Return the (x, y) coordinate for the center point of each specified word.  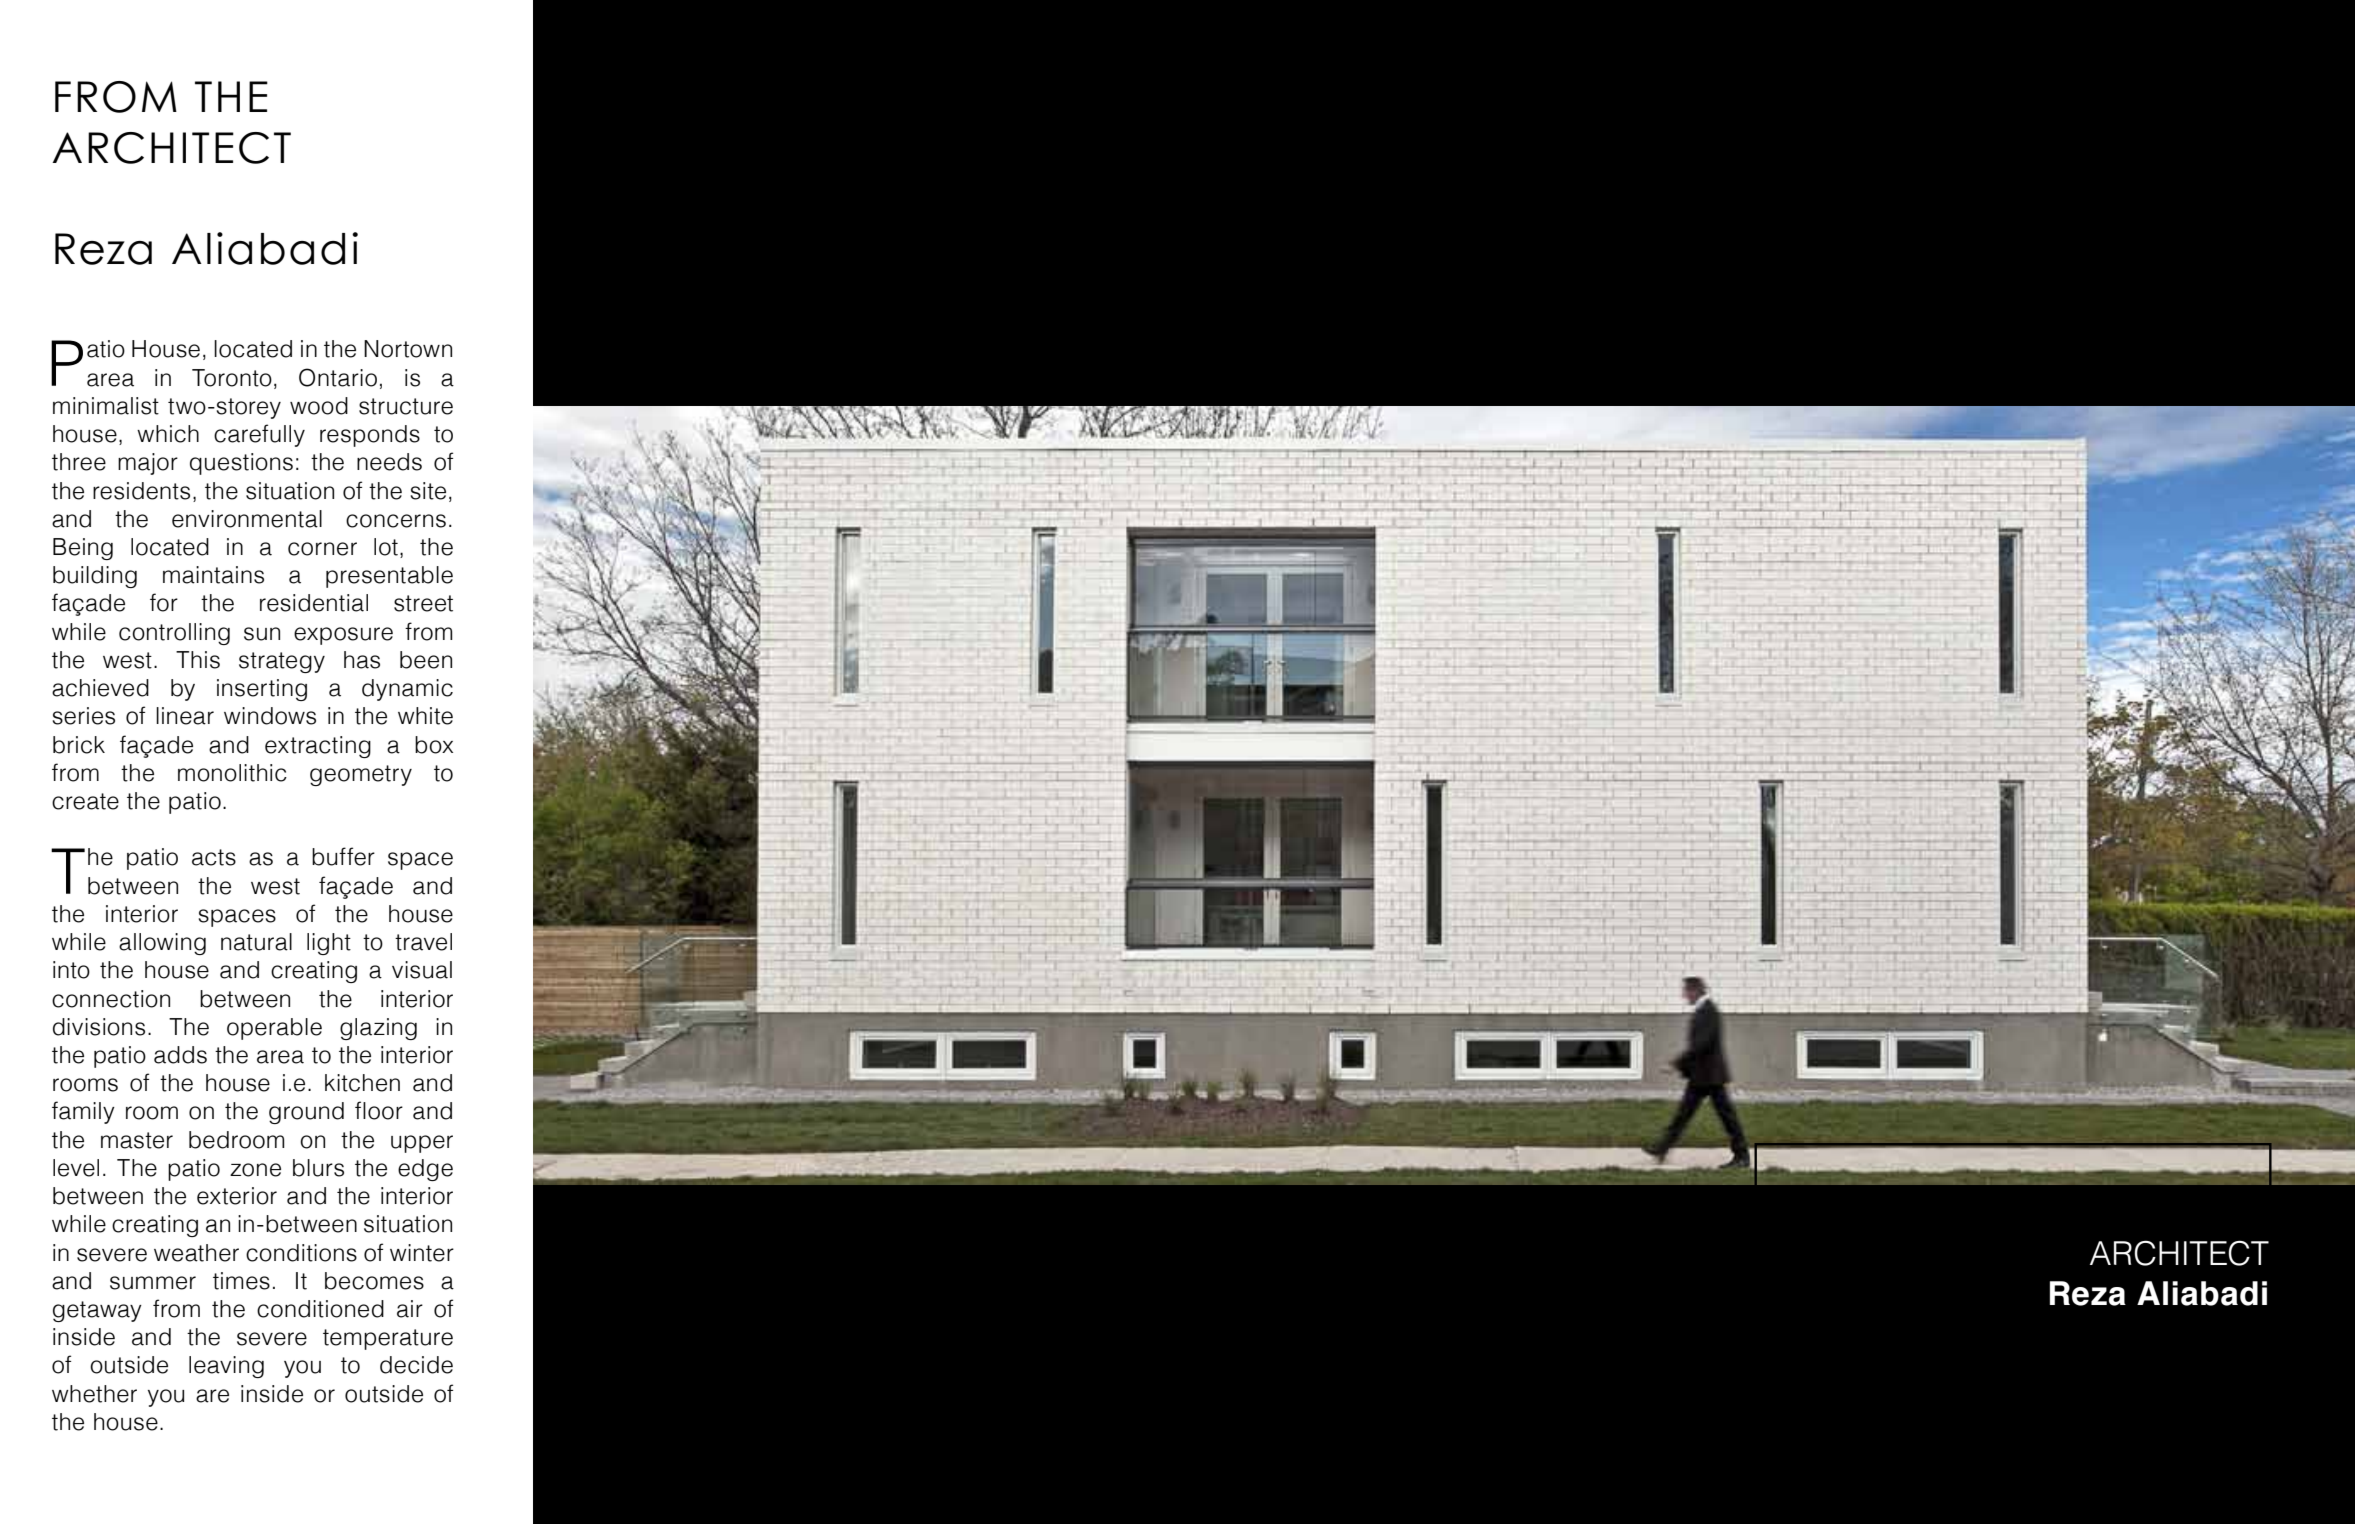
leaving (226, 1367)
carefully (259, 435)
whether (94, 1394)
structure (406, 406)
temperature (388, 1339)
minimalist (106, 406)
